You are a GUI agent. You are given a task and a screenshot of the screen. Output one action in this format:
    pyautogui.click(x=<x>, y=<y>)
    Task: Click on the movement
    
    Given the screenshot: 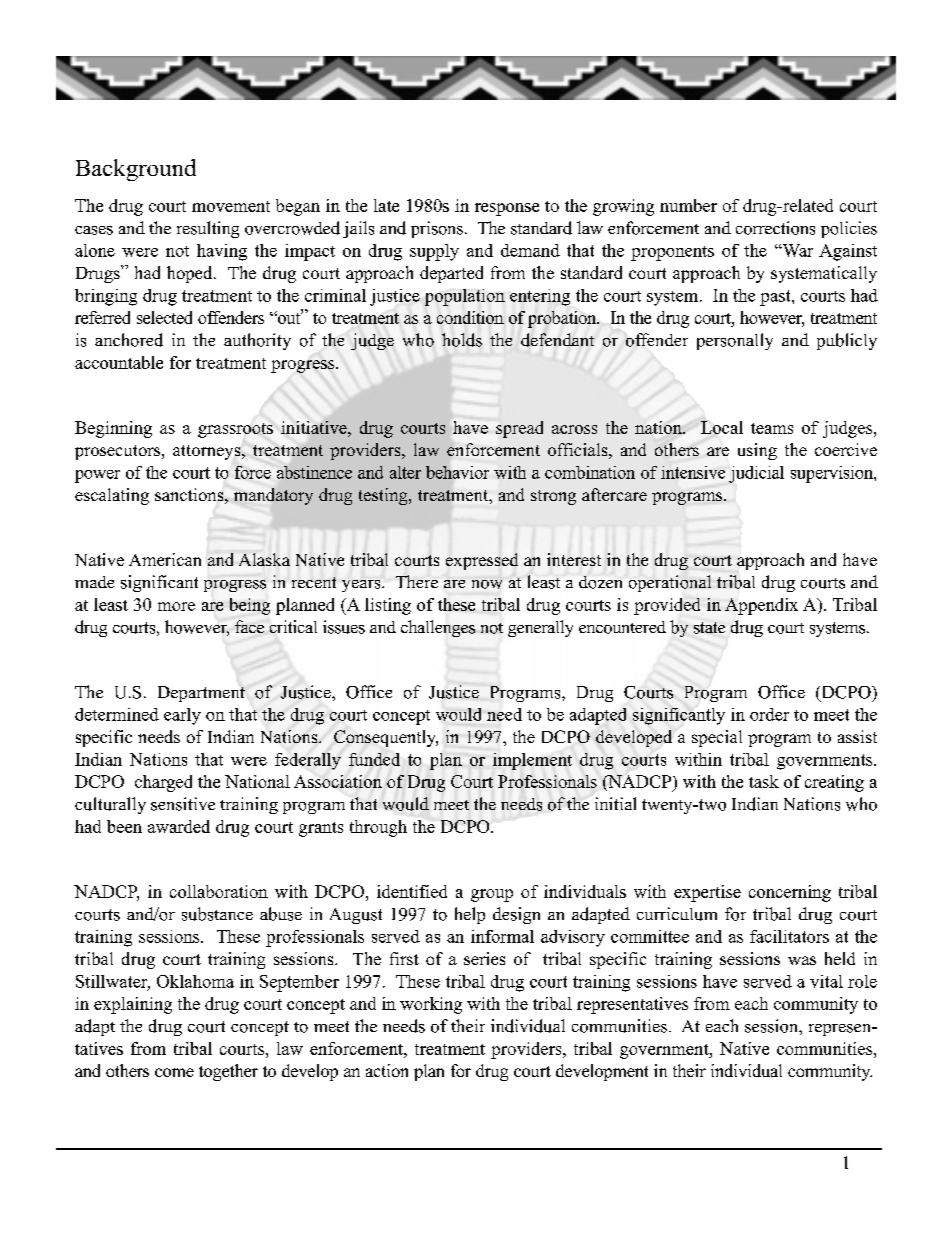 What is the action you would take?
    pyautogui.click(x=231, y=206)
